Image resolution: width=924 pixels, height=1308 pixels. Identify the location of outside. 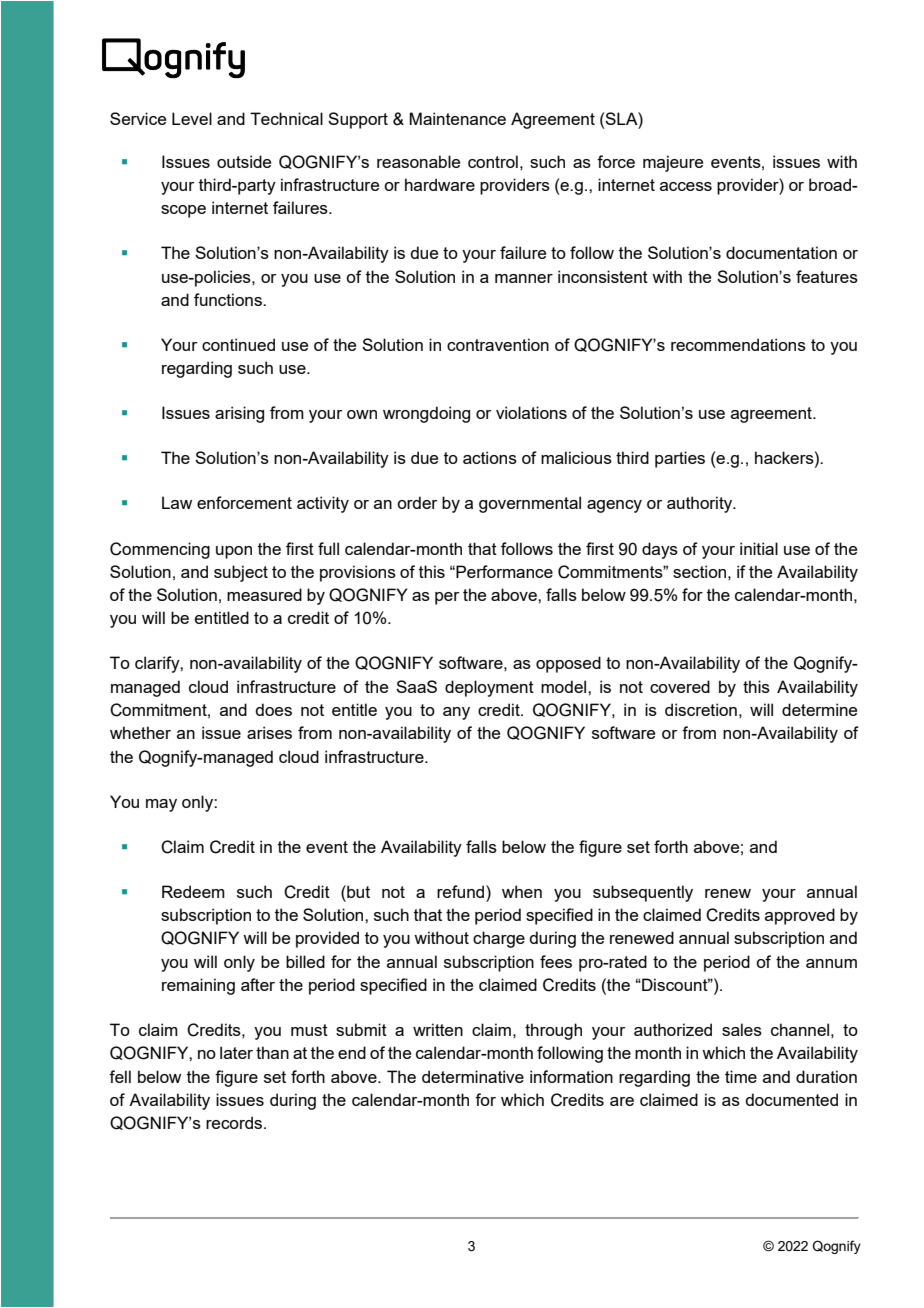
(244, 161).
